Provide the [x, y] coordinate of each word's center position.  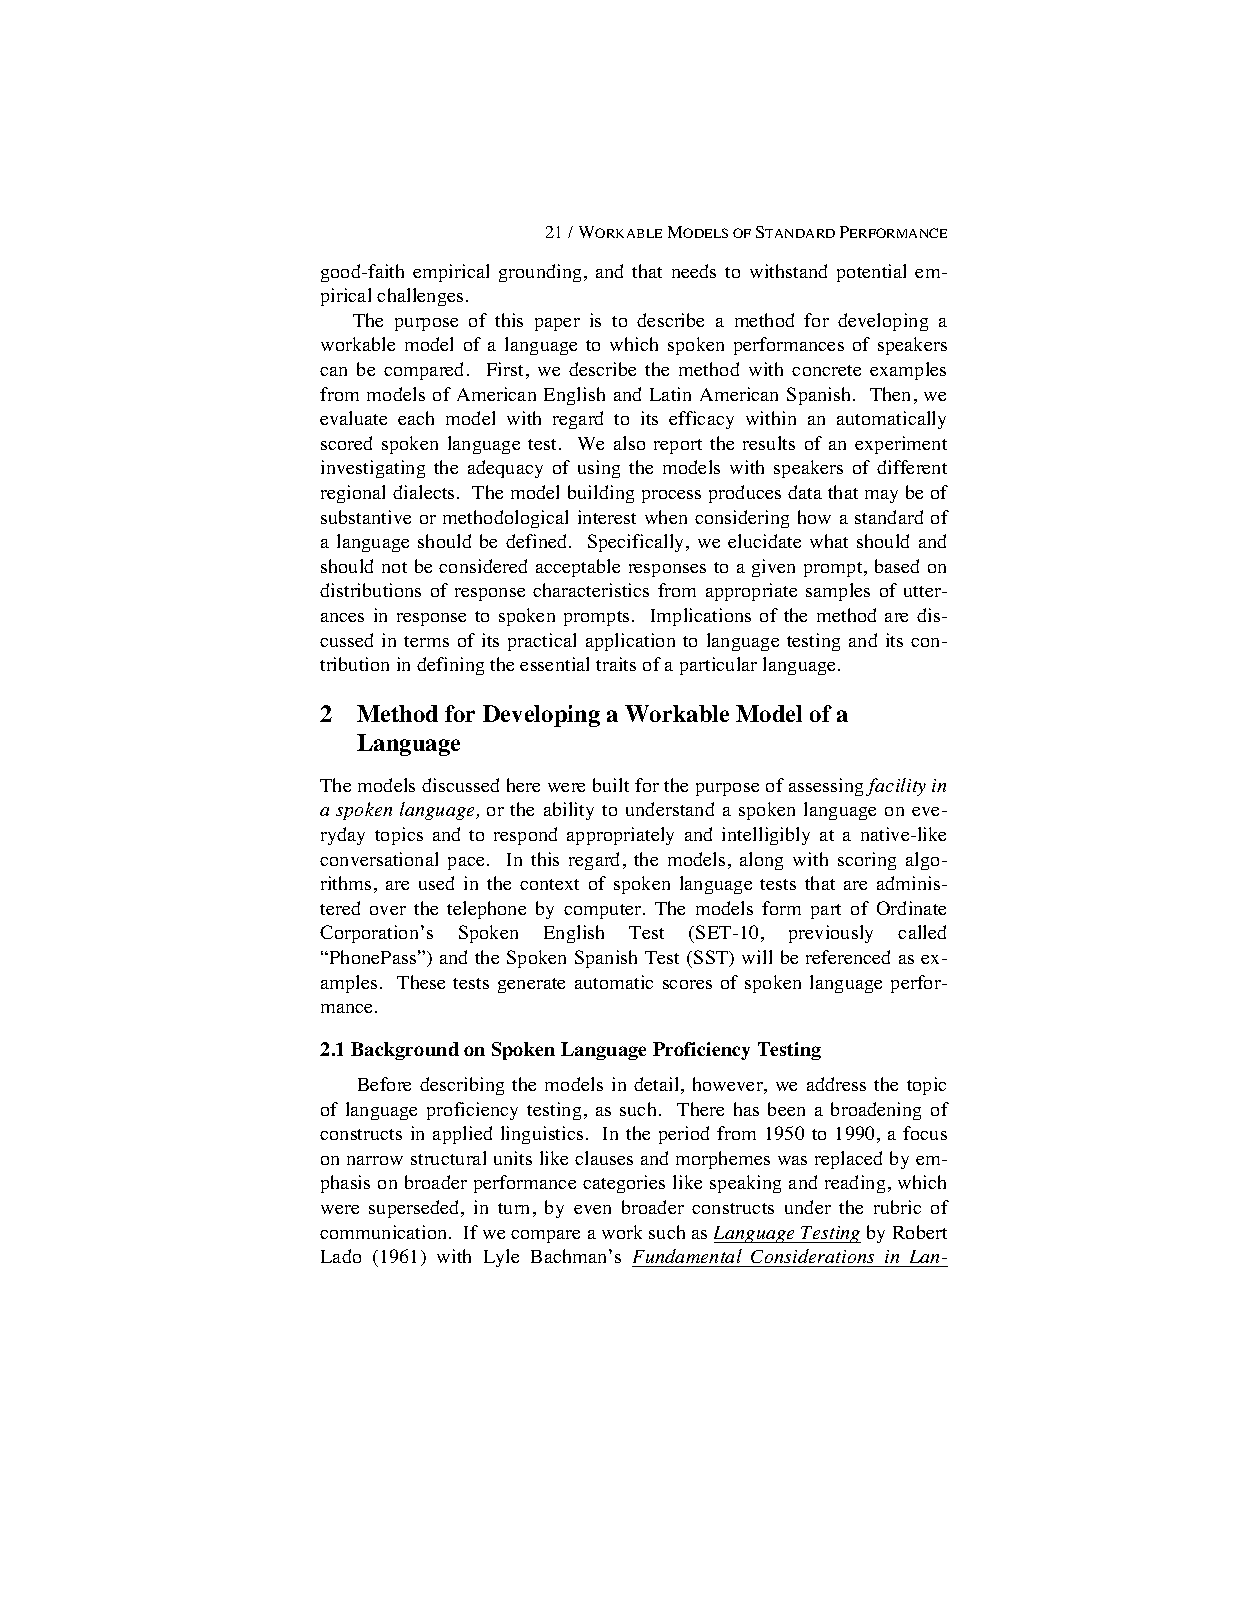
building [601, 494]
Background [405, 1051]
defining [450, 666]
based [897, 566]
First [505, 369]
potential [871, 273]
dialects [423, 492]
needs [694, 271]
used [436, 883]
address [836, 1084]
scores [687, 984]
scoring [867, 861]
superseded [415, 1209]
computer [604, 911]
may [881, 496]
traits [616, 664]
